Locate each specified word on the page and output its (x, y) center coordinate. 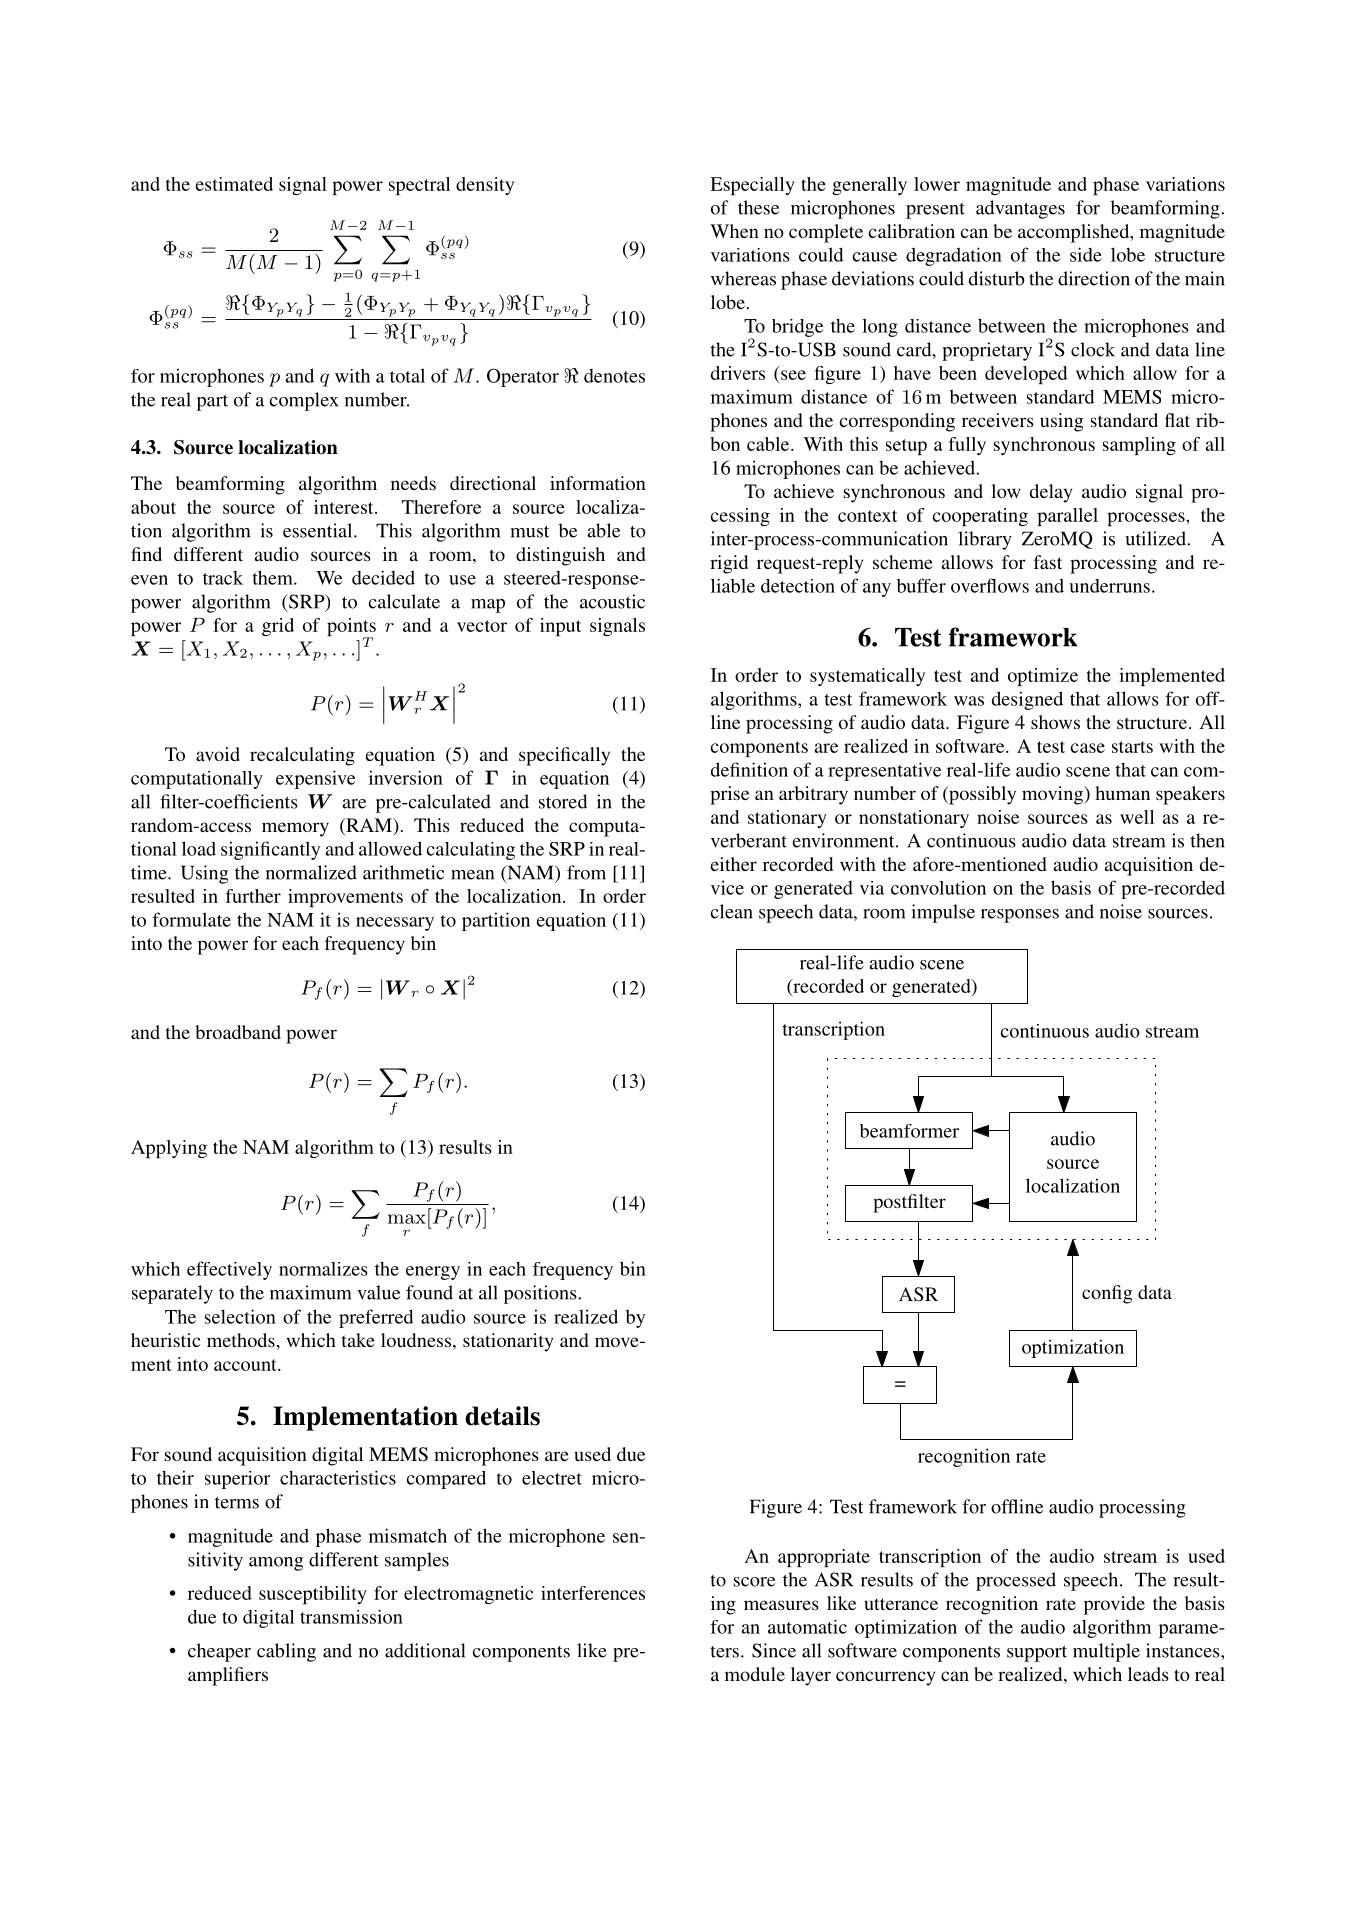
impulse (943, 913)
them (274, 577)
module (755, 1674)
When (734, 231)
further (253, 896)
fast (1048, 562)
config (1107, 1294)
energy (433, 1273)
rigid (729, 564)
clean (732, 911)
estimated (234, 184)
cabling (286, 1652)
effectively (229, 1270)
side (1086, 254)
